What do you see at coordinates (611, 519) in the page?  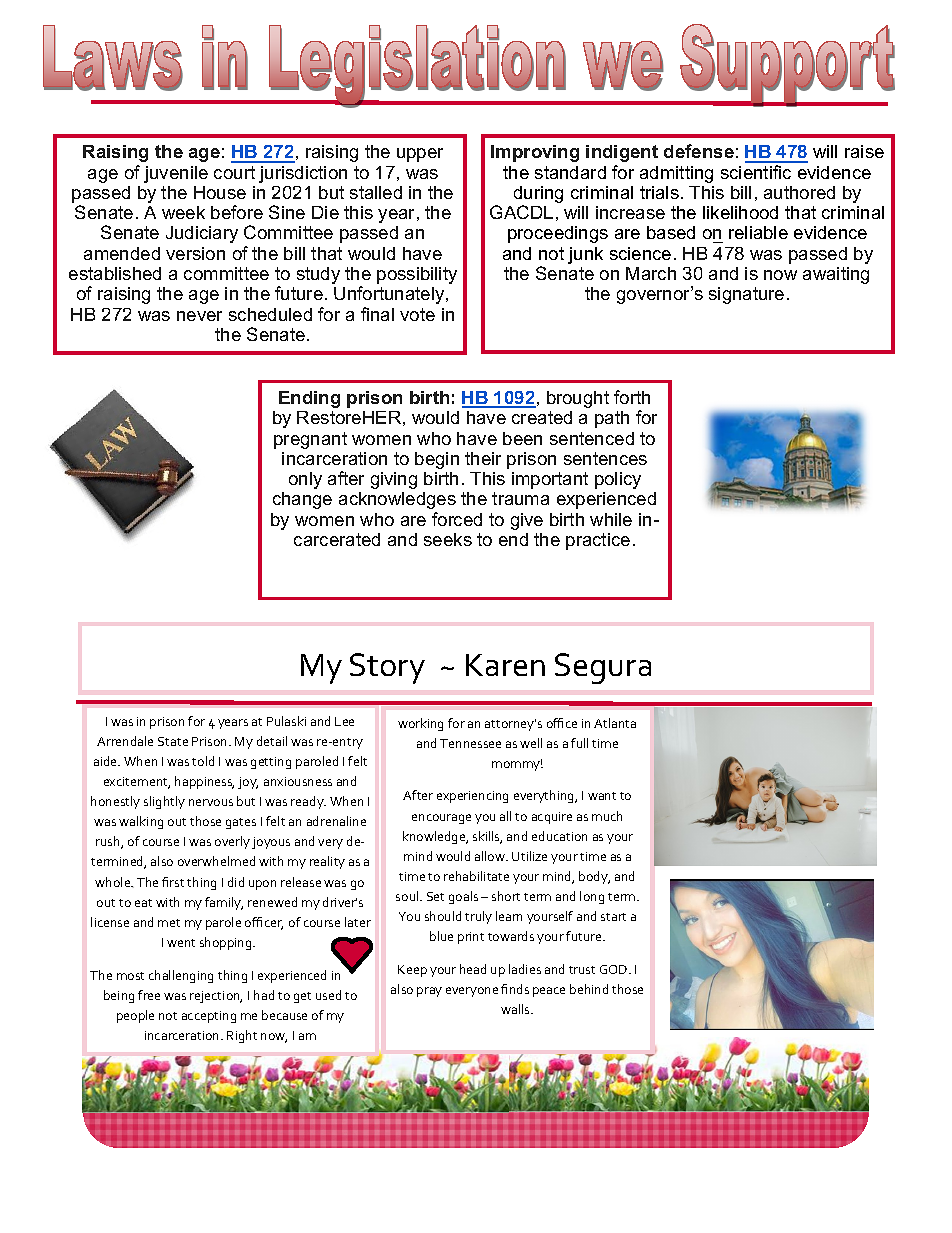 I see `while` at bounding box center [611, 519].
